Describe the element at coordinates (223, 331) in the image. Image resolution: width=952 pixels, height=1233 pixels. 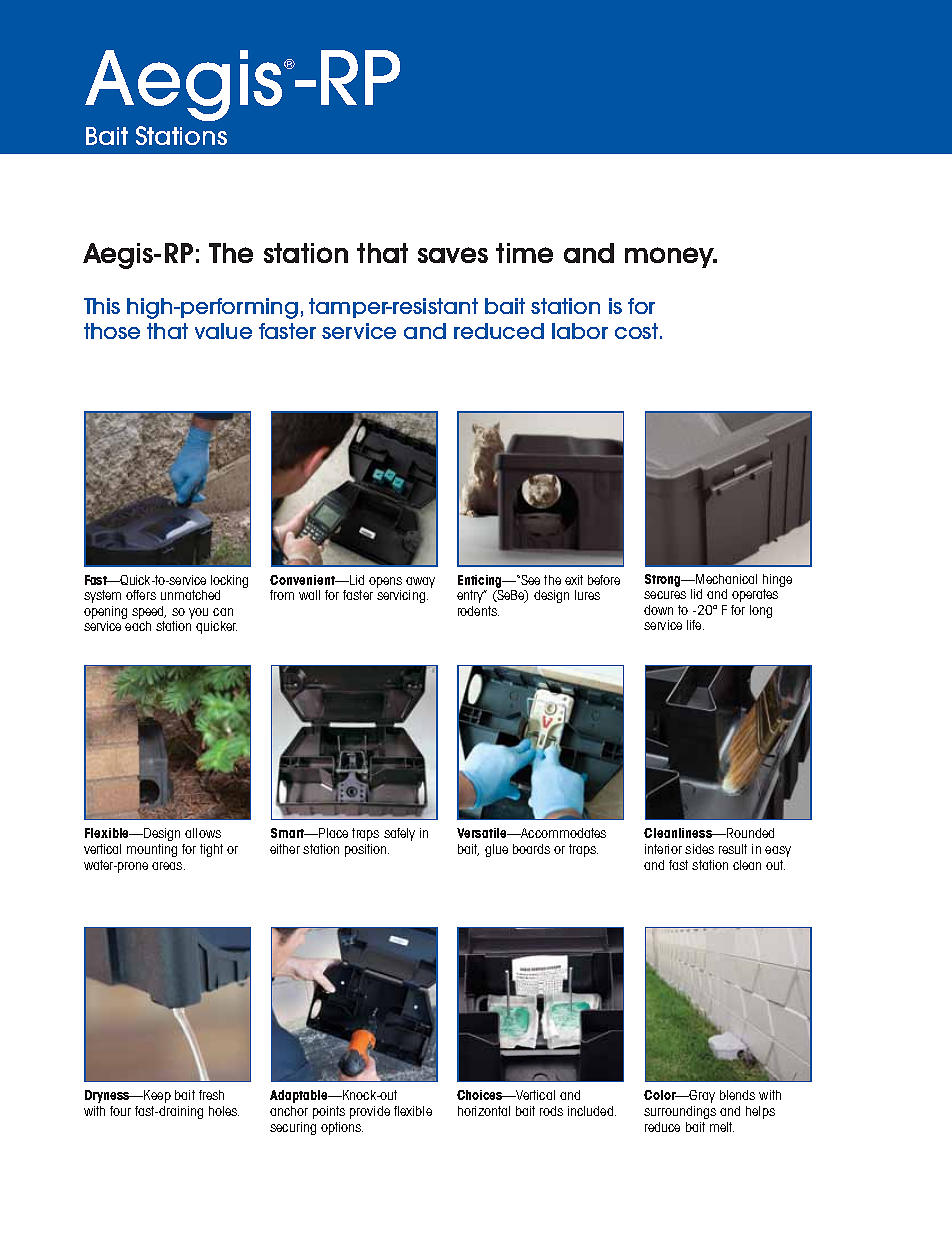
I see `value` at that location.
